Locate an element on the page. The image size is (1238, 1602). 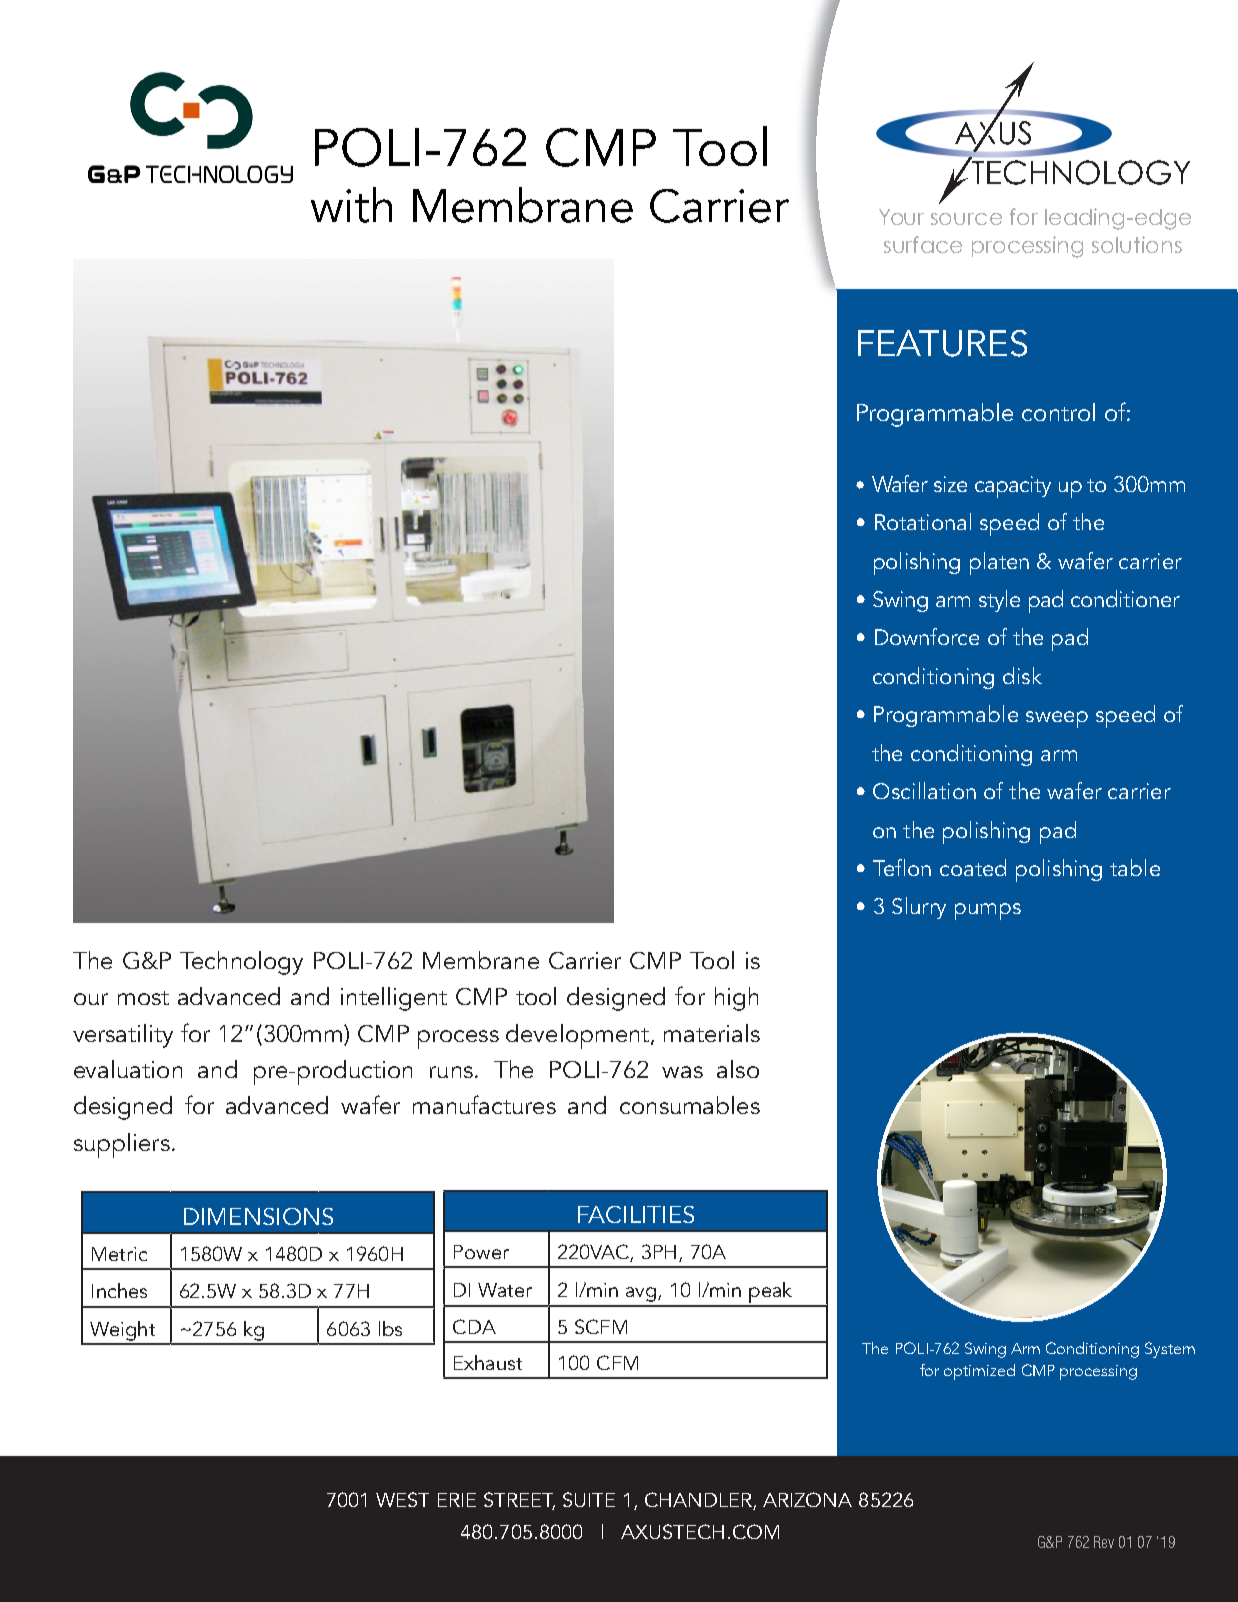
Rev is located at coordinates (1104, 1542).
